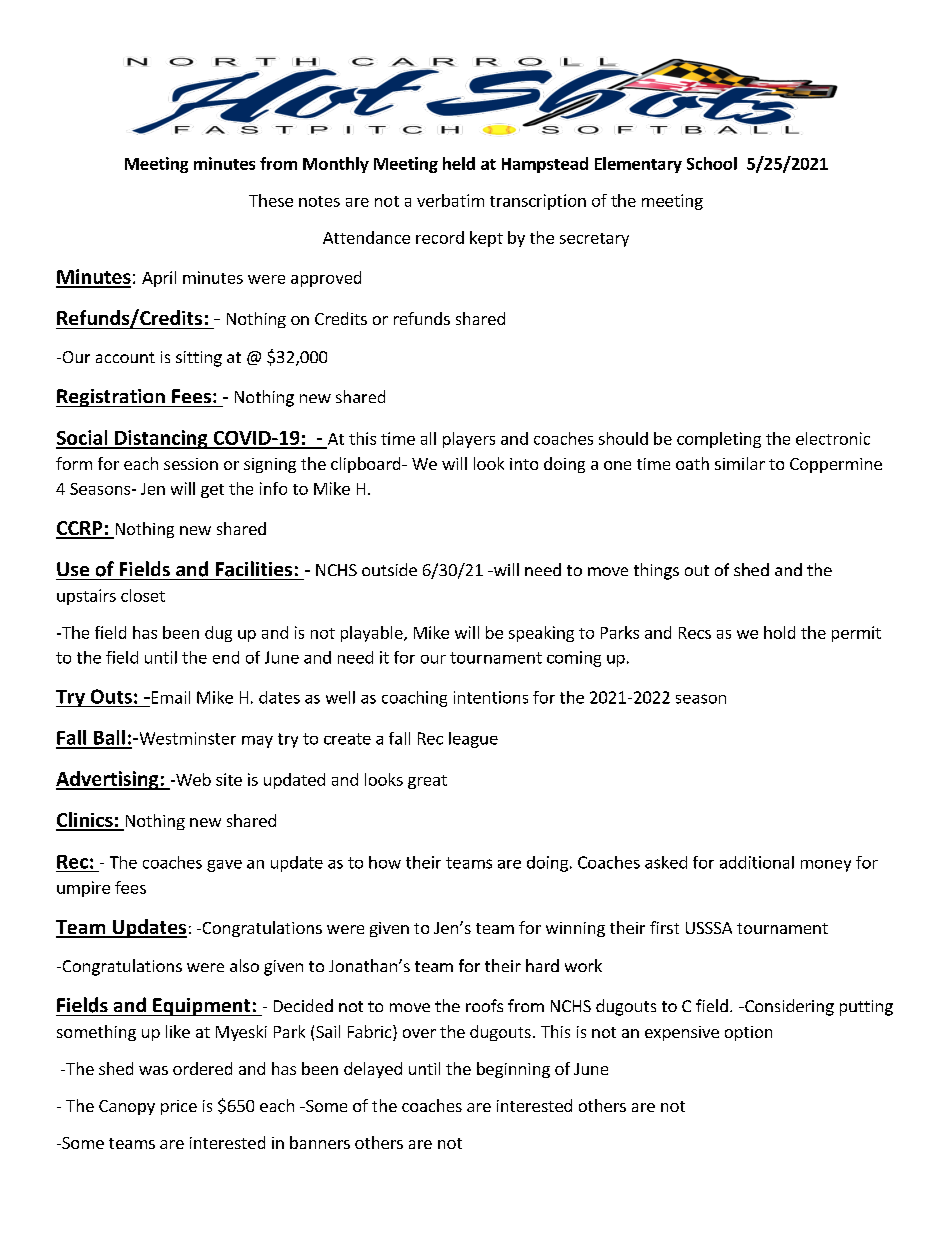 This screenshot has height=1233, width=952. Describe the element at coordinates (450, 200) in the screenshot. I see `verbatim` at that location.
